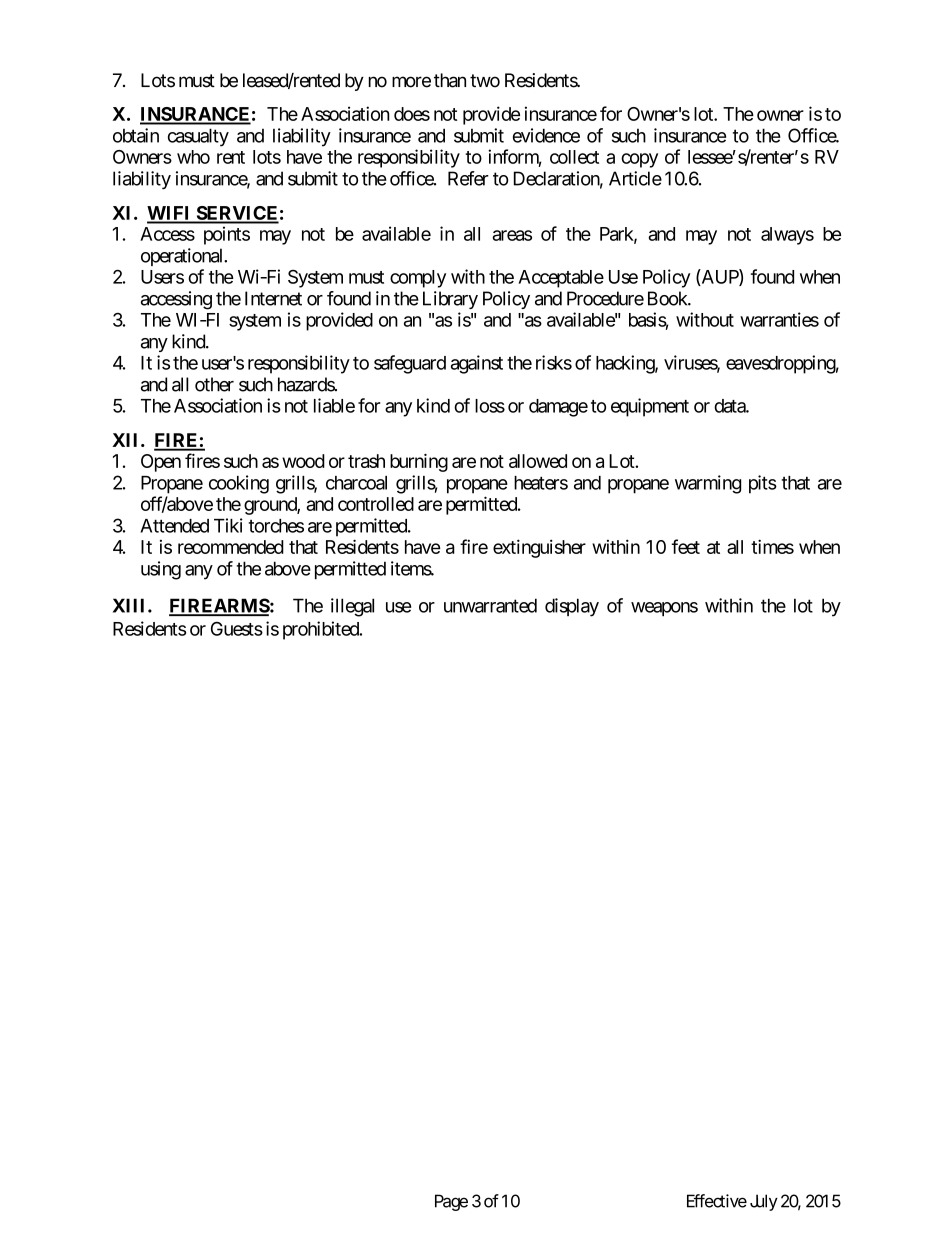 Image resolution: width=952 pixels, height=1233 pixels. What do you see at coordinates (450, 80) in the screenshot?
I see `than` at bounding box center [450, 80].
